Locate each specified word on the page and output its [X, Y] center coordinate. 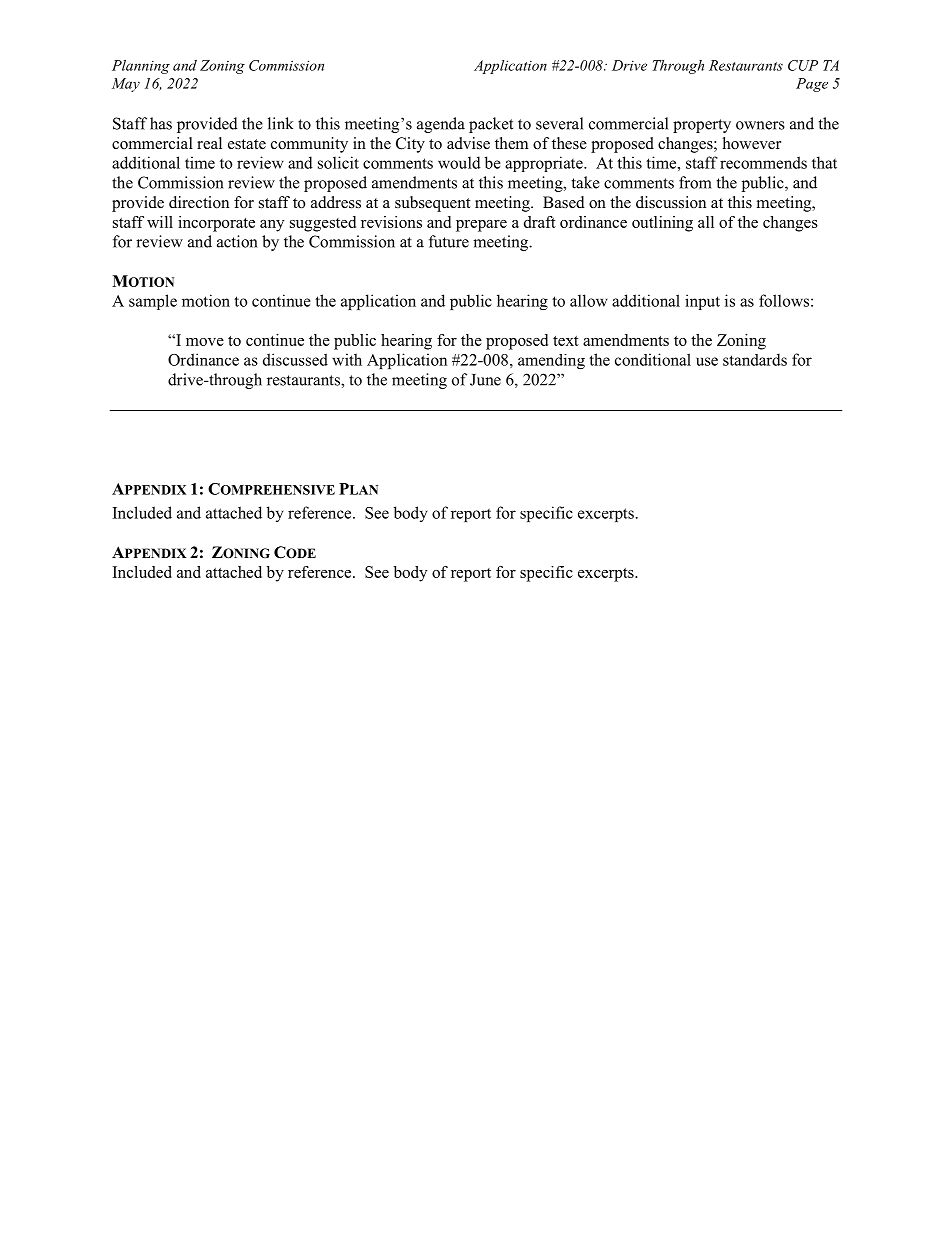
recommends [763, 162]
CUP [803, 65]
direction [199, 202]
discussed [295, 359]
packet [491, 125]
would [459, 162]
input [702, 302]
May [126, 85]
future [449, 241]
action [237, 241]
